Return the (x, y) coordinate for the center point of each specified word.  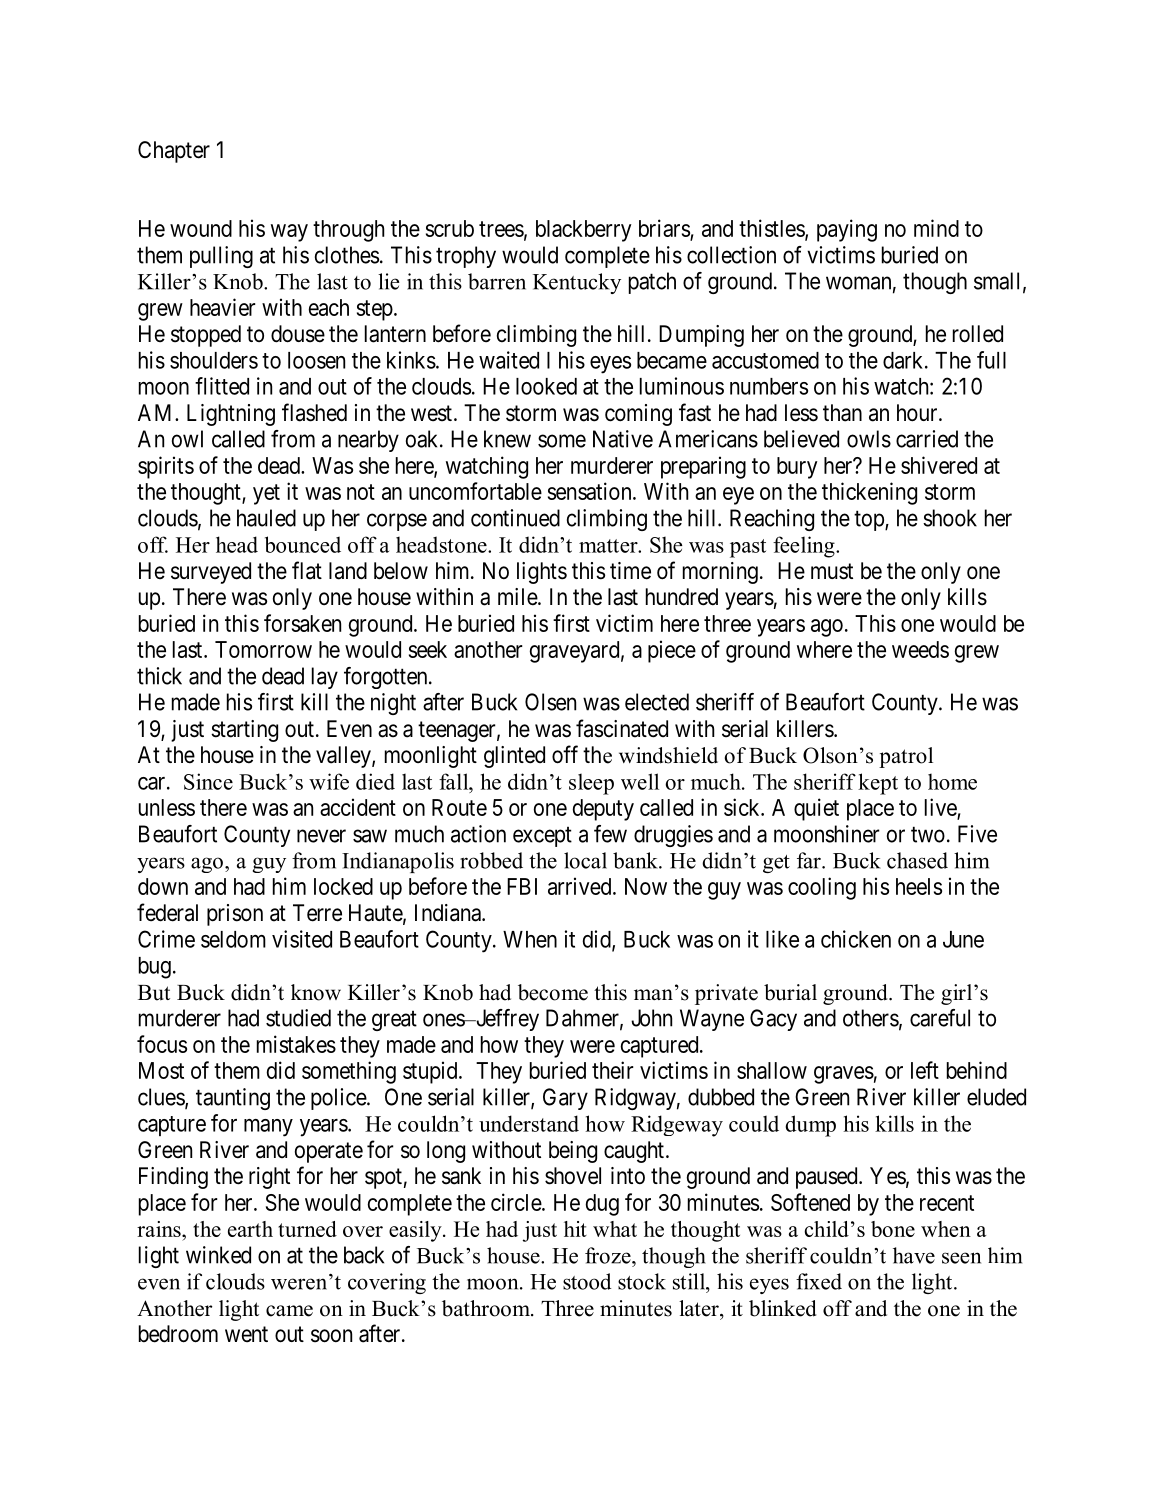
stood (587, 1281)
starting (244, 731)
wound (201, 228)
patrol (906, 757)
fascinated (622, 728)
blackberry (584, 231)
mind (936, 228)
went (246, 1334)
